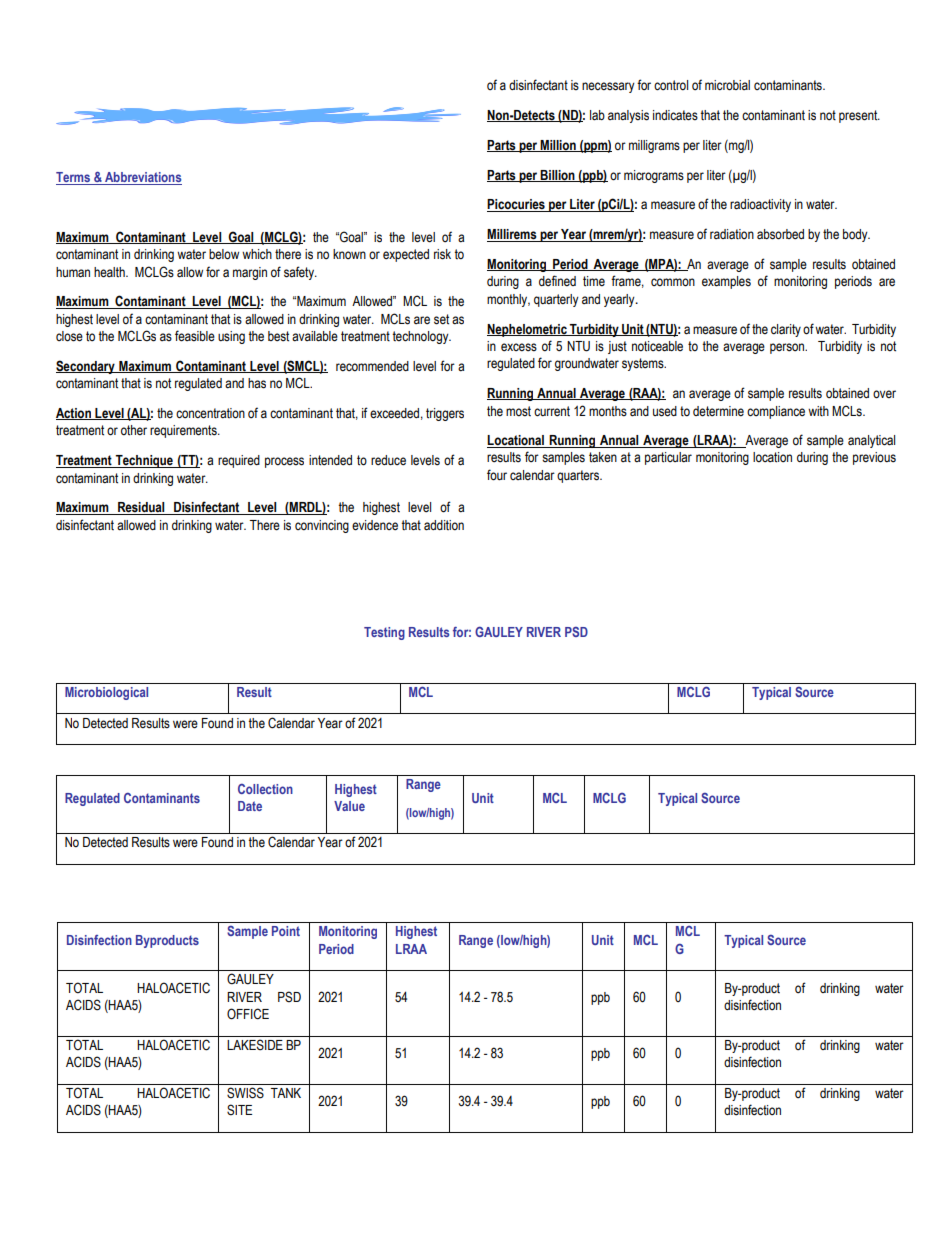  I want to click on compliance, so click(776, 412).
